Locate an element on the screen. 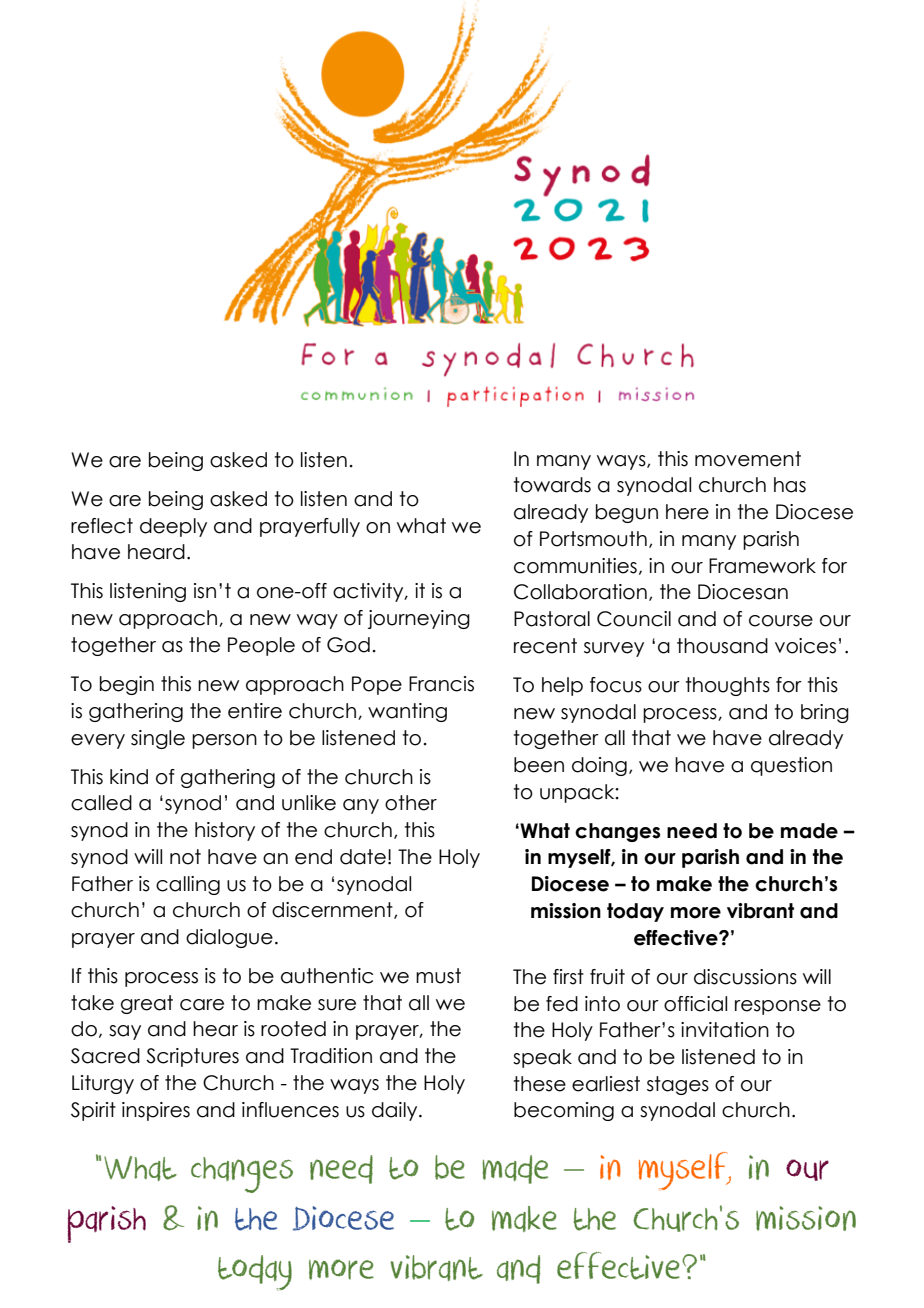  daily is located at coordinates (396, 1111).
